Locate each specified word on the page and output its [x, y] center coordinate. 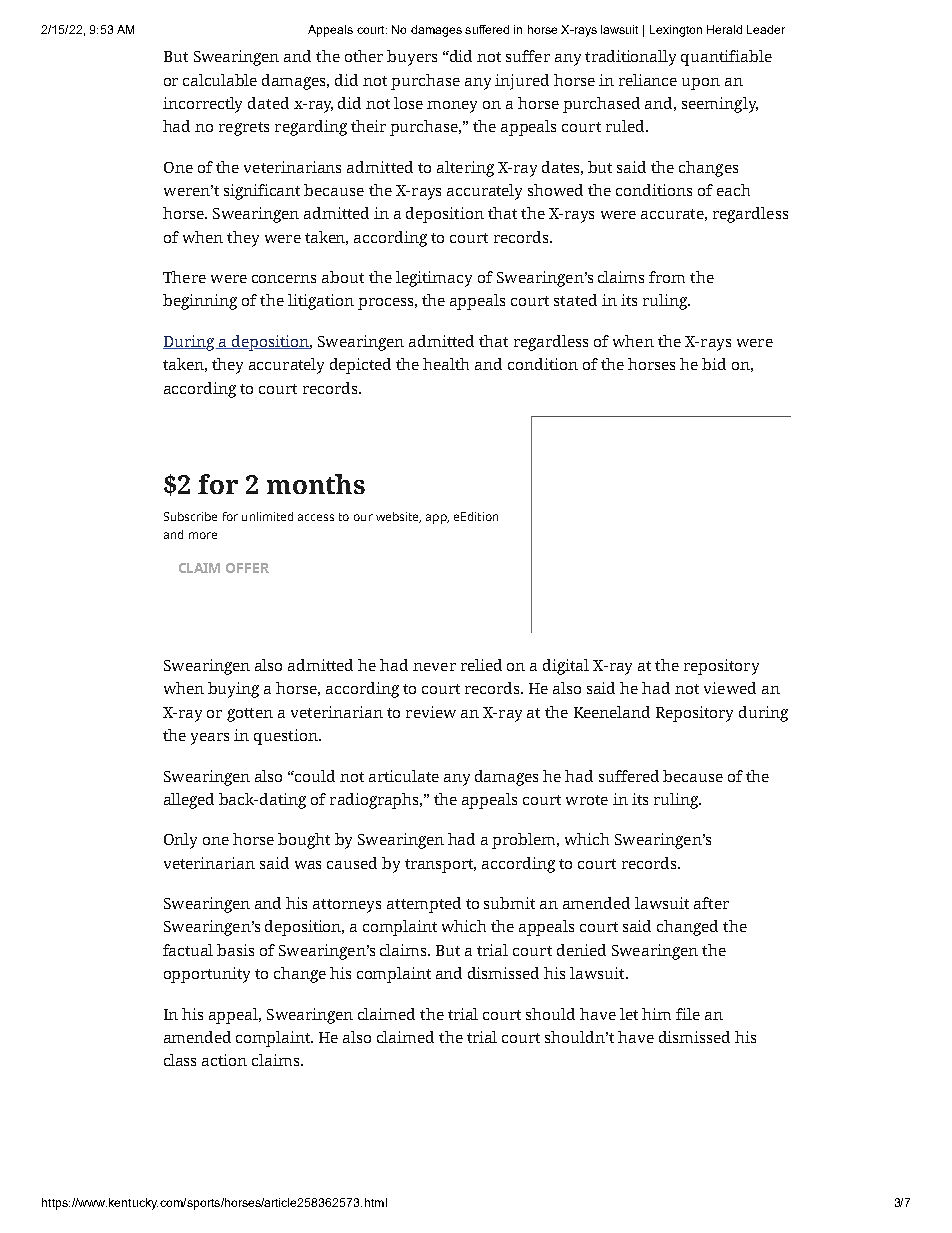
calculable [220, 80]
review [431, 712]
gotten [250, 715]
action [224, 1060]
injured [522, 82]
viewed [730, 688]
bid [714, 364]
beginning [200, 302]
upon [701, 84]
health [446, 364]
